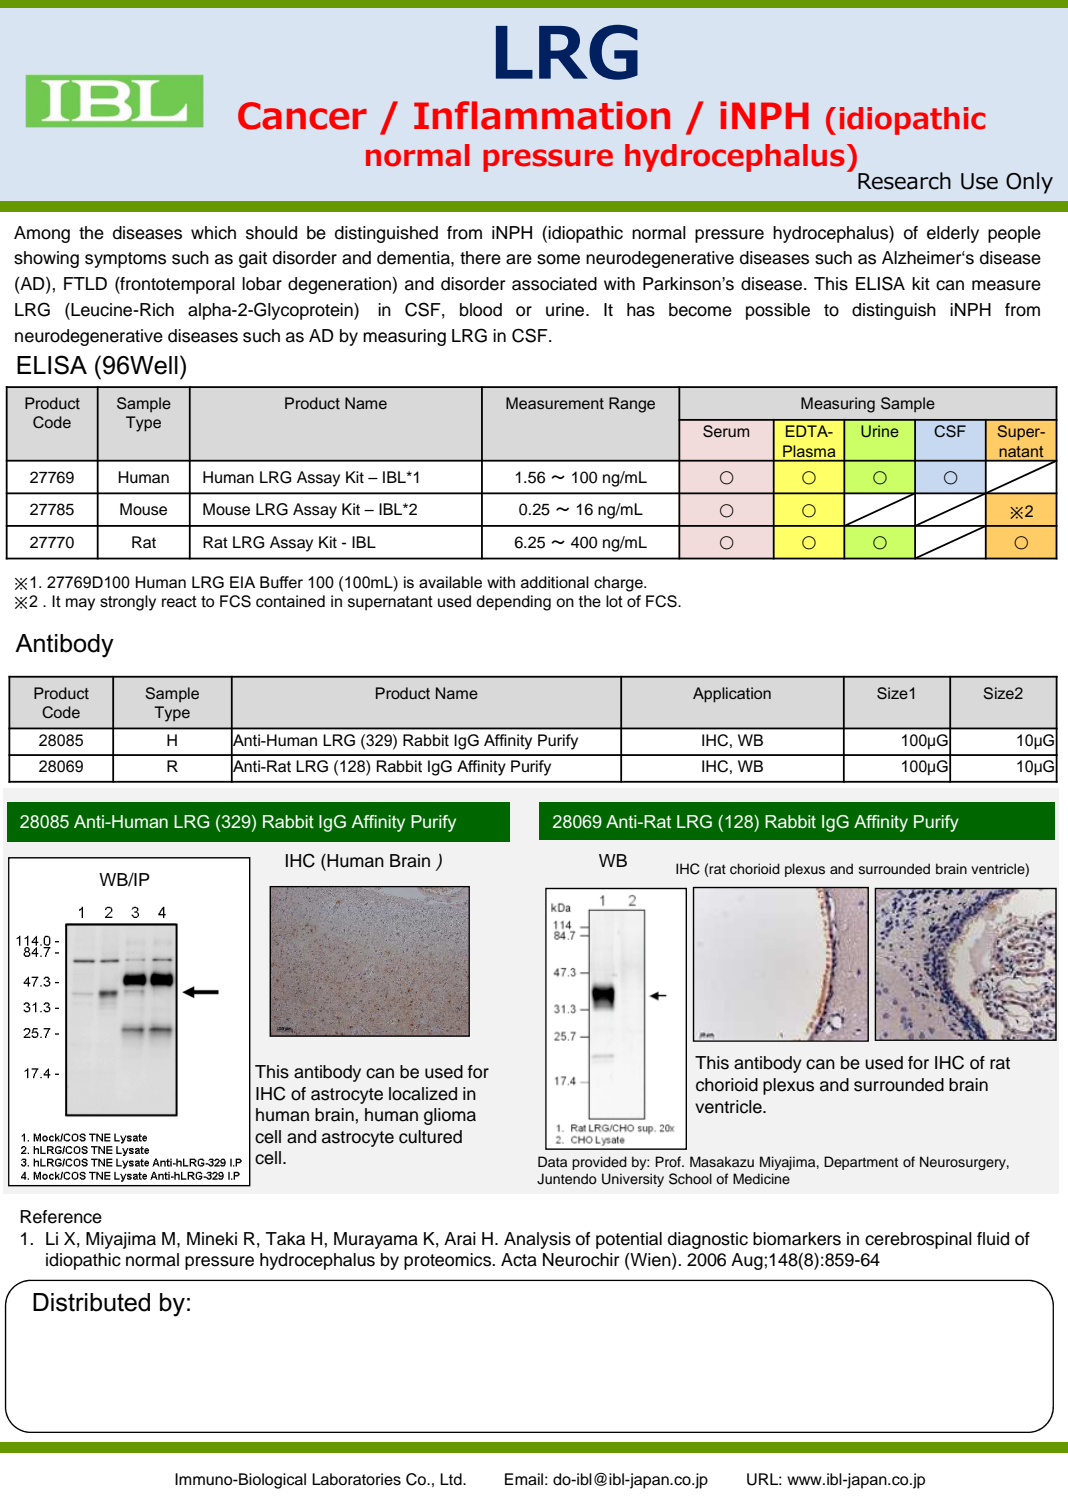 This screenshot has height=1512, width=1068. I want to click on Research, so click(904, 181).
